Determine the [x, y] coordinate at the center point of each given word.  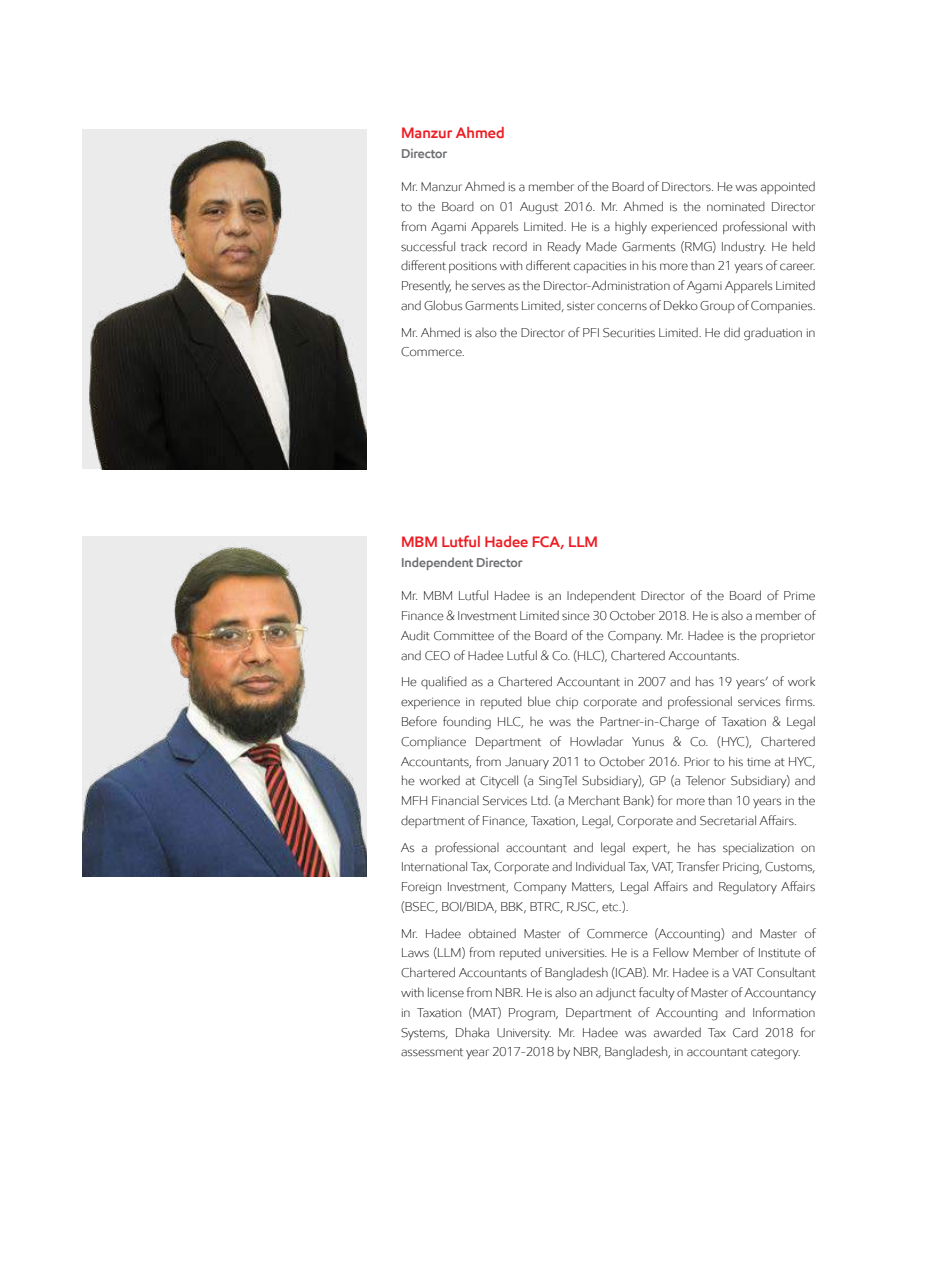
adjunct [616, 993]
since [576, 616]
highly [631, 228]
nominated [736, 206]
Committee [464, 636]
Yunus [648, 742]
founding [467, 723]
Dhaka [472, 1032]
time [759, 762]
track [474, 246]
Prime [799, 596]
